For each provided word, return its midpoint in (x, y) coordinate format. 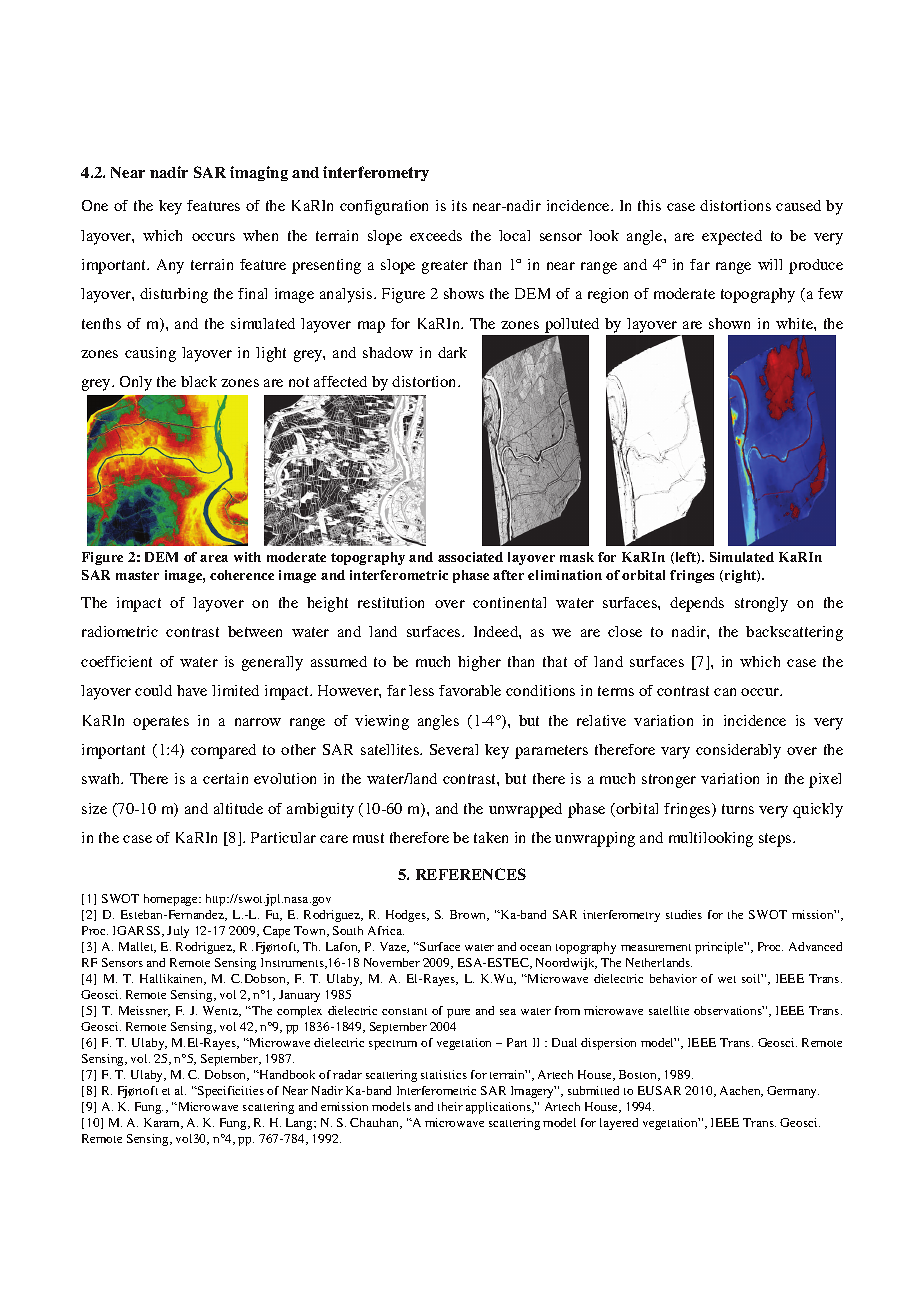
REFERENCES (471, 874)
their (450, 1106)
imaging (259, 173)
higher (479, 663)
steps (776, 840)
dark (452, 352)
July (178, 932)
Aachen (741, 1091)
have (192, 690)
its (459, 205)
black (199, 381)
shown (729, 323)
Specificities (230, 1092)
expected (732, 237)
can (725, 692)
